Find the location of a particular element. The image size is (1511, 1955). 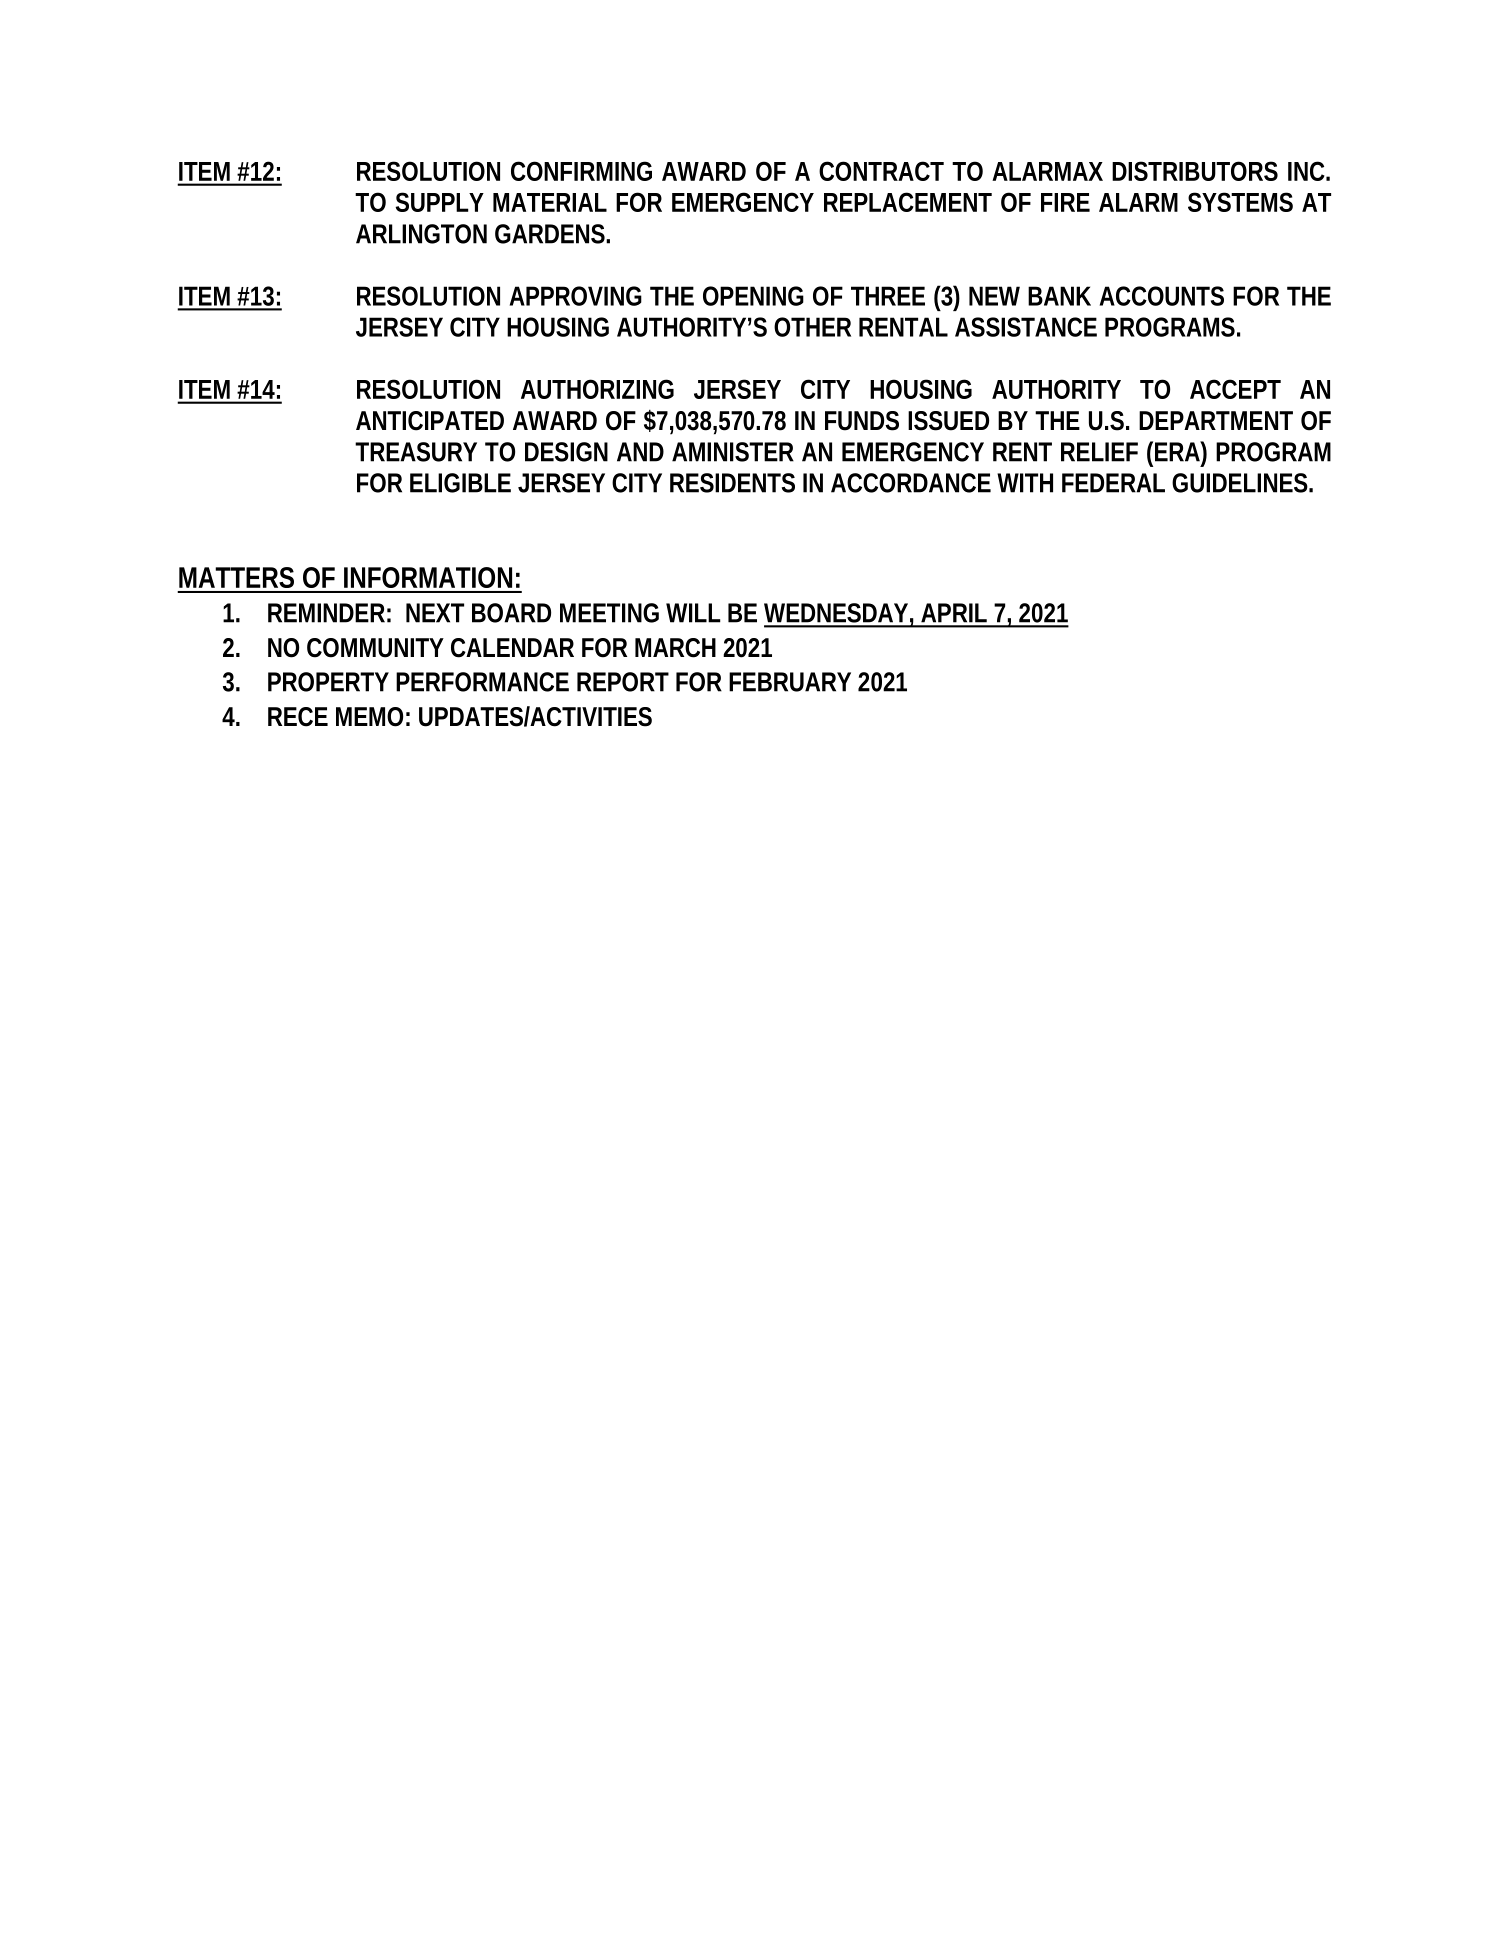

ARLINGTON is located at coordinates (421, 234).
